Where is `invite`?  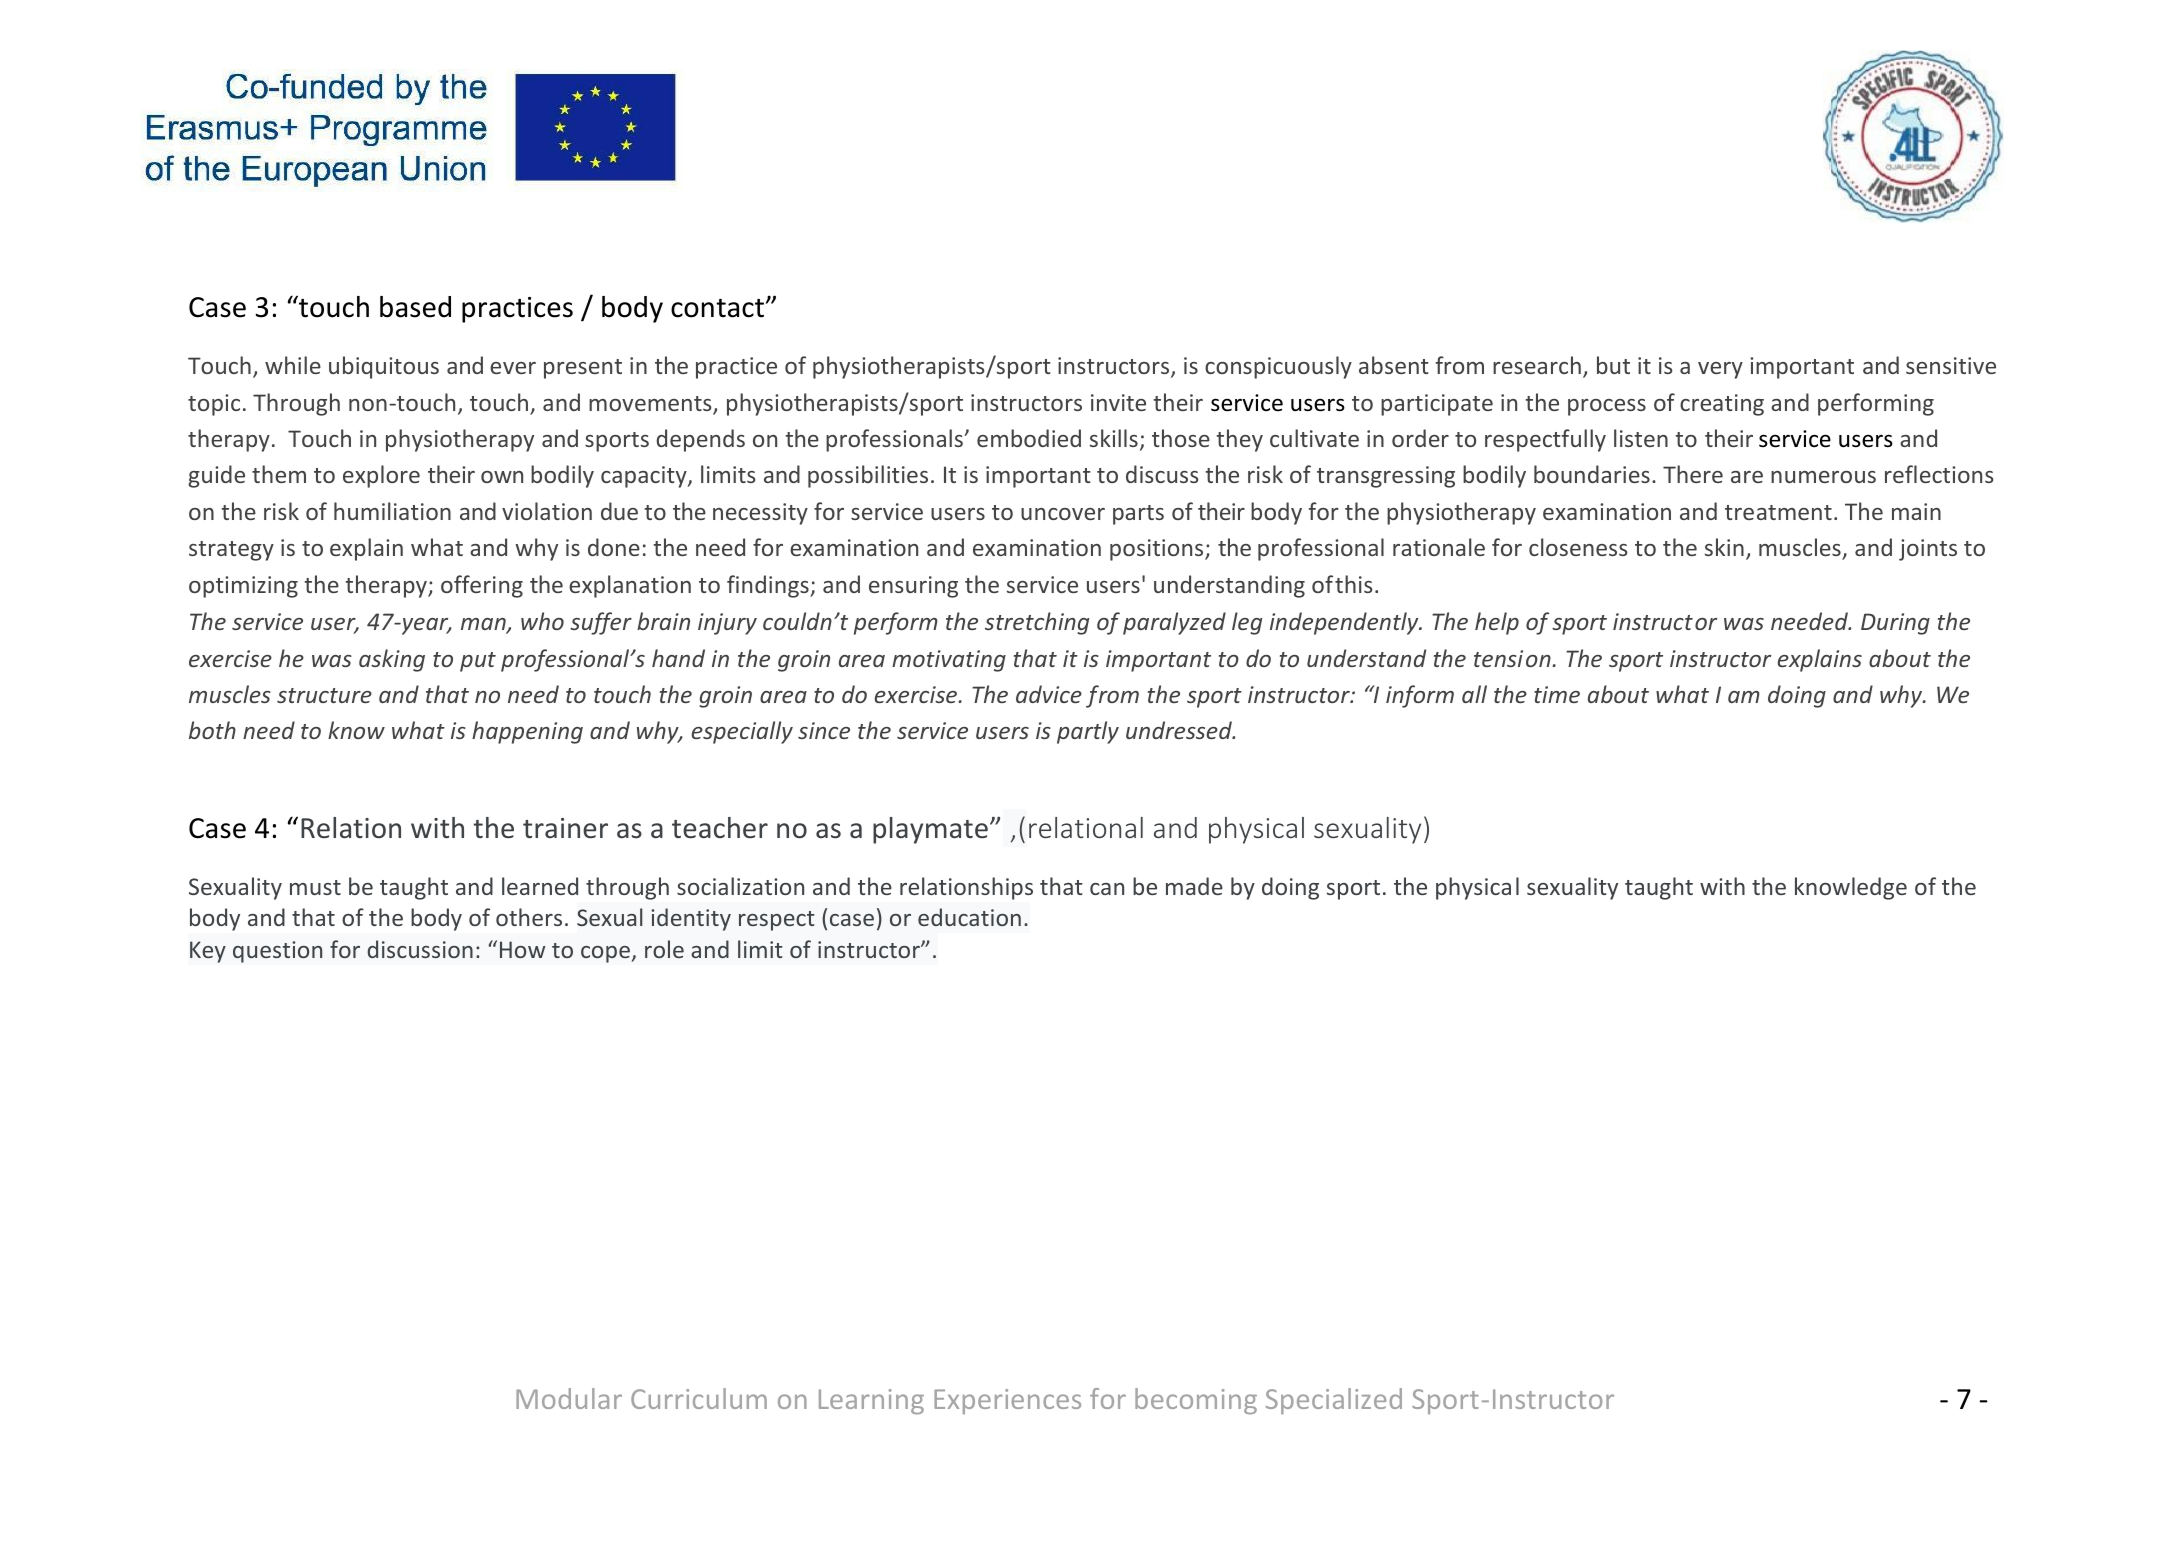
invite is located at coordinates (1118, 402).
